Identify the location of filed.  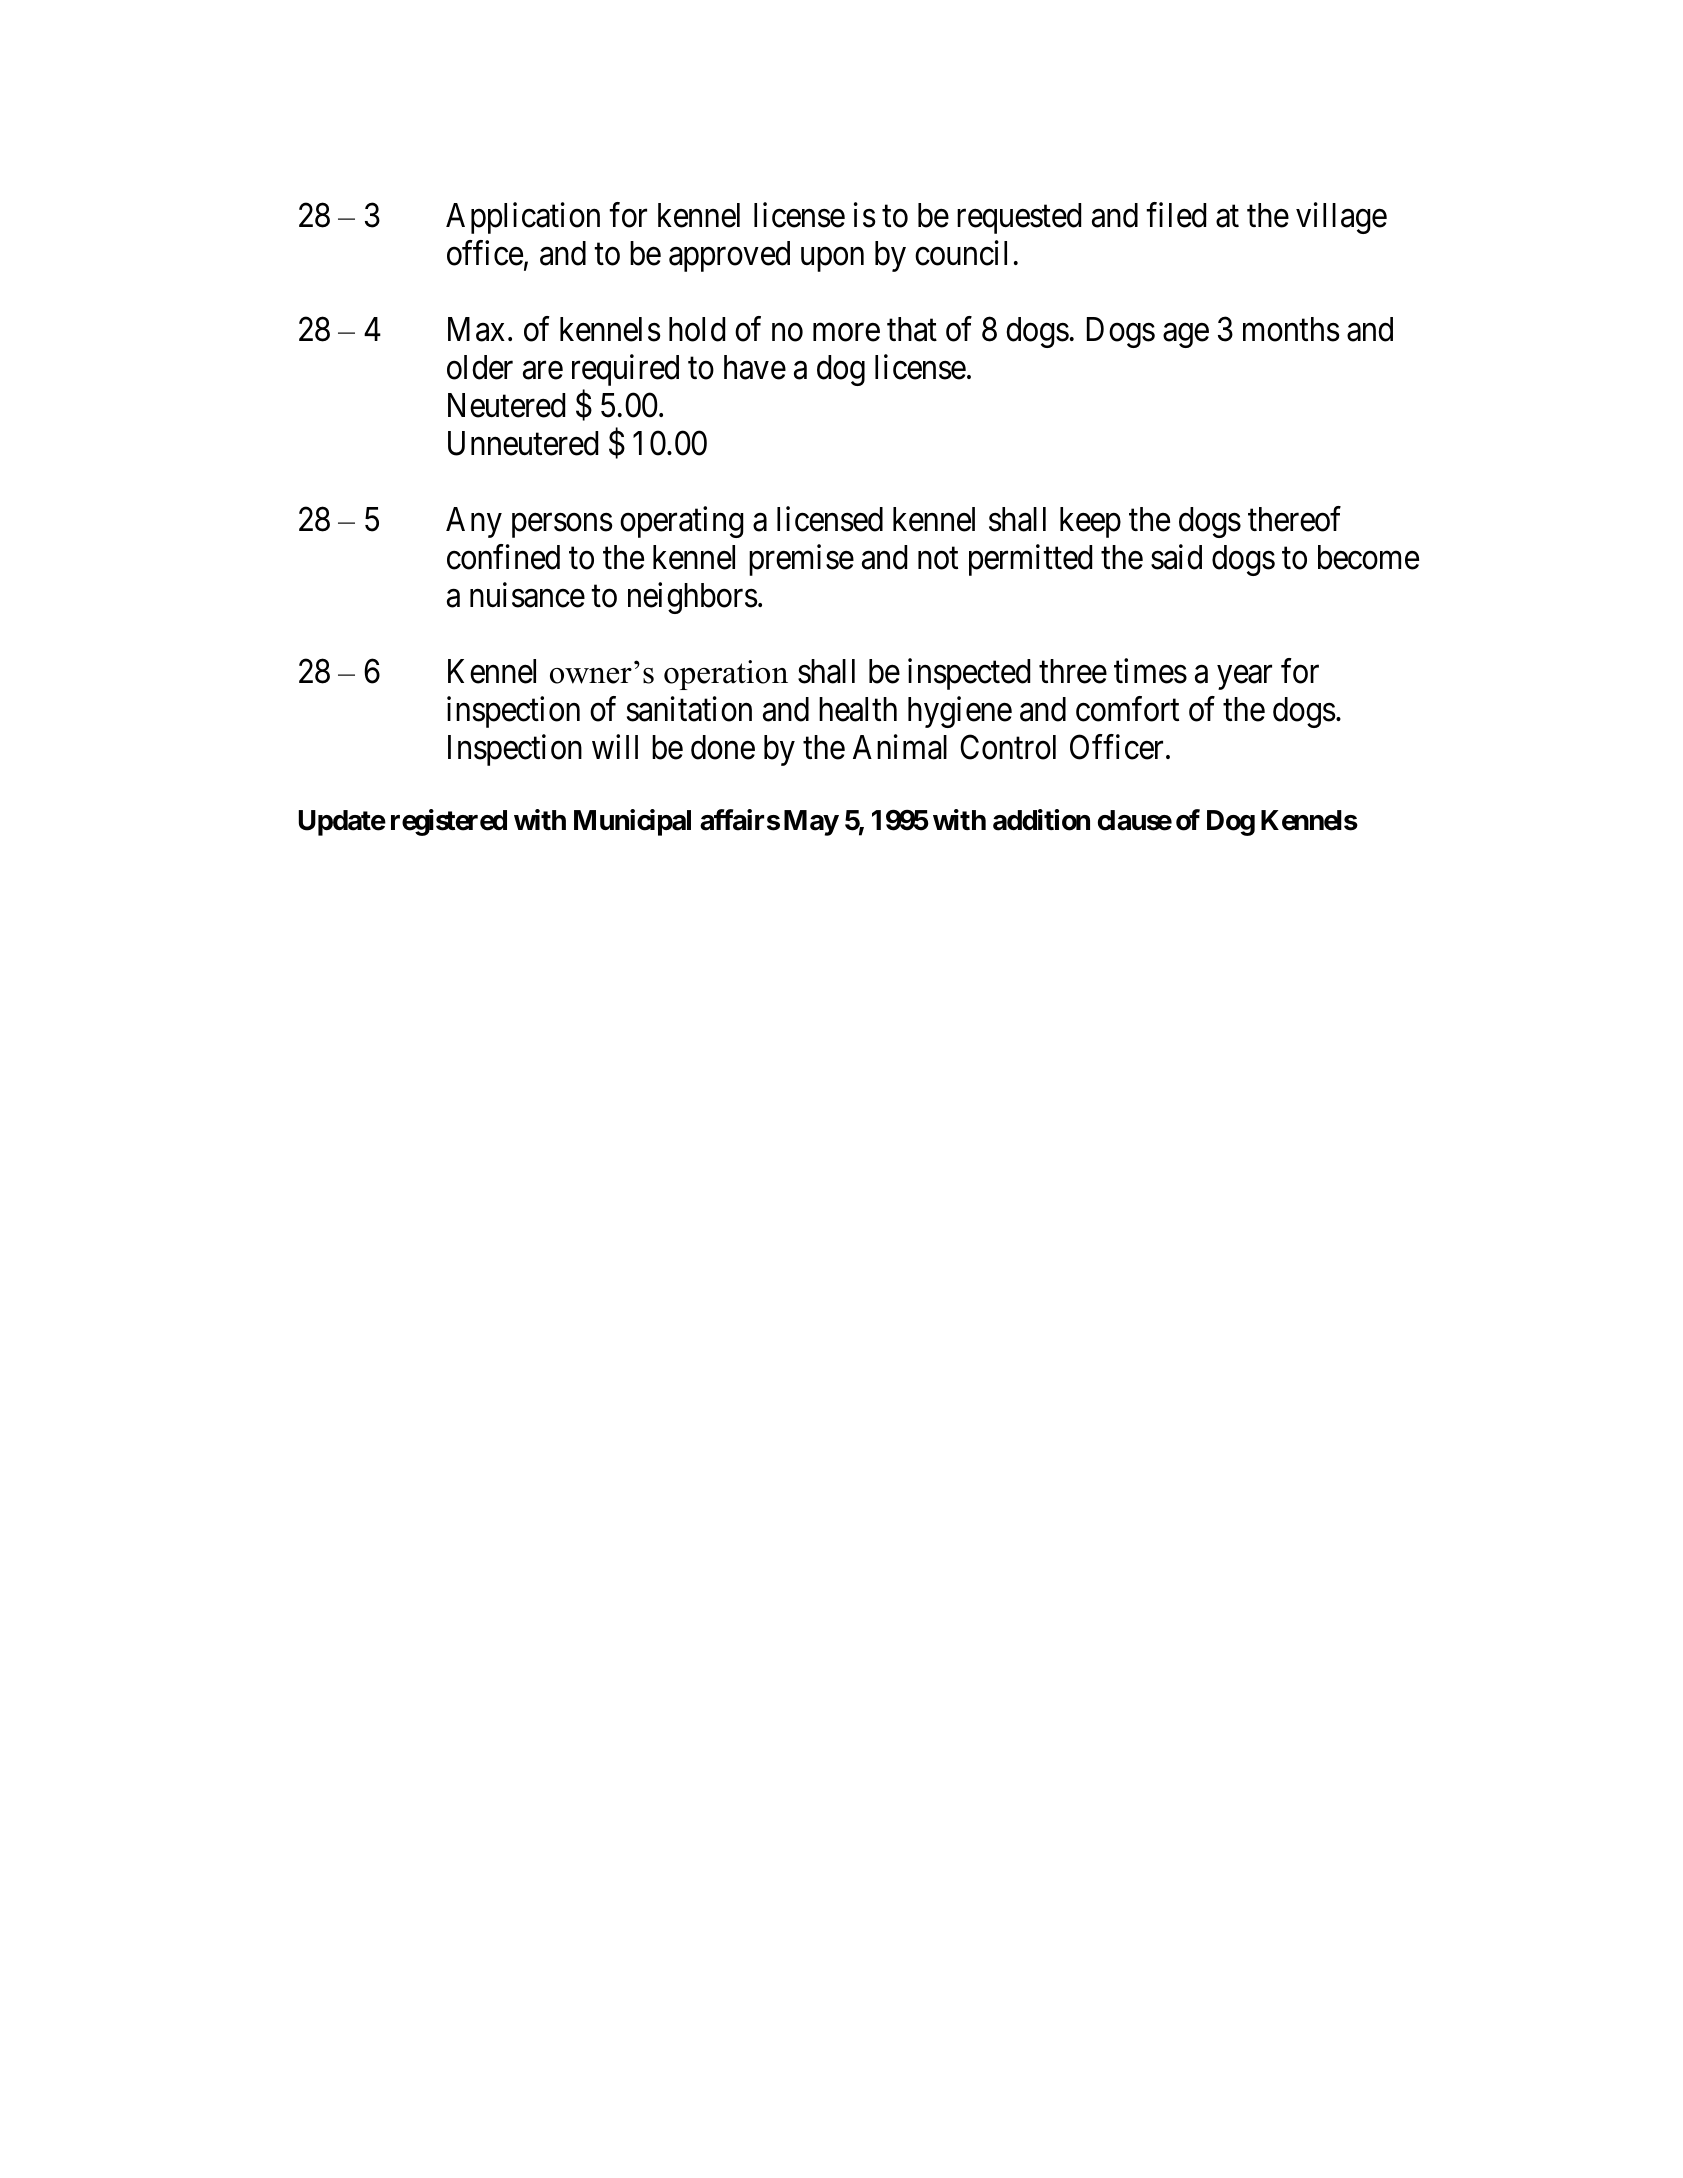
(1176, 215).
